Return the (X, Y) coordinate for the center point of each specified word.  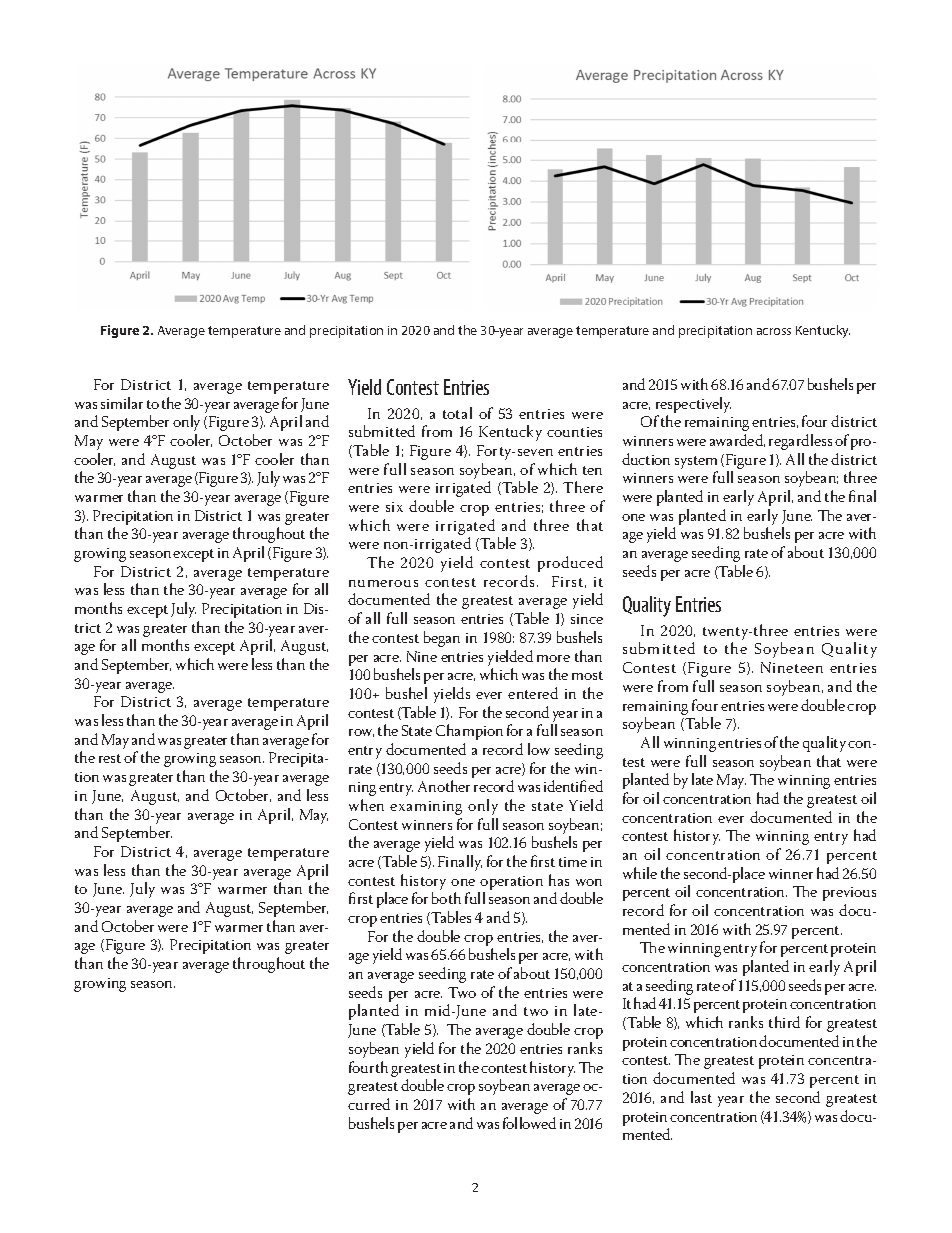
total (457, 413)
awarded (737, 440)
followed (529, 1123)
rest (110, 758)
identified (573, 786)
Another (444, 786)
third (784, 1022)
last (701, 1097)
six (394, 507)
